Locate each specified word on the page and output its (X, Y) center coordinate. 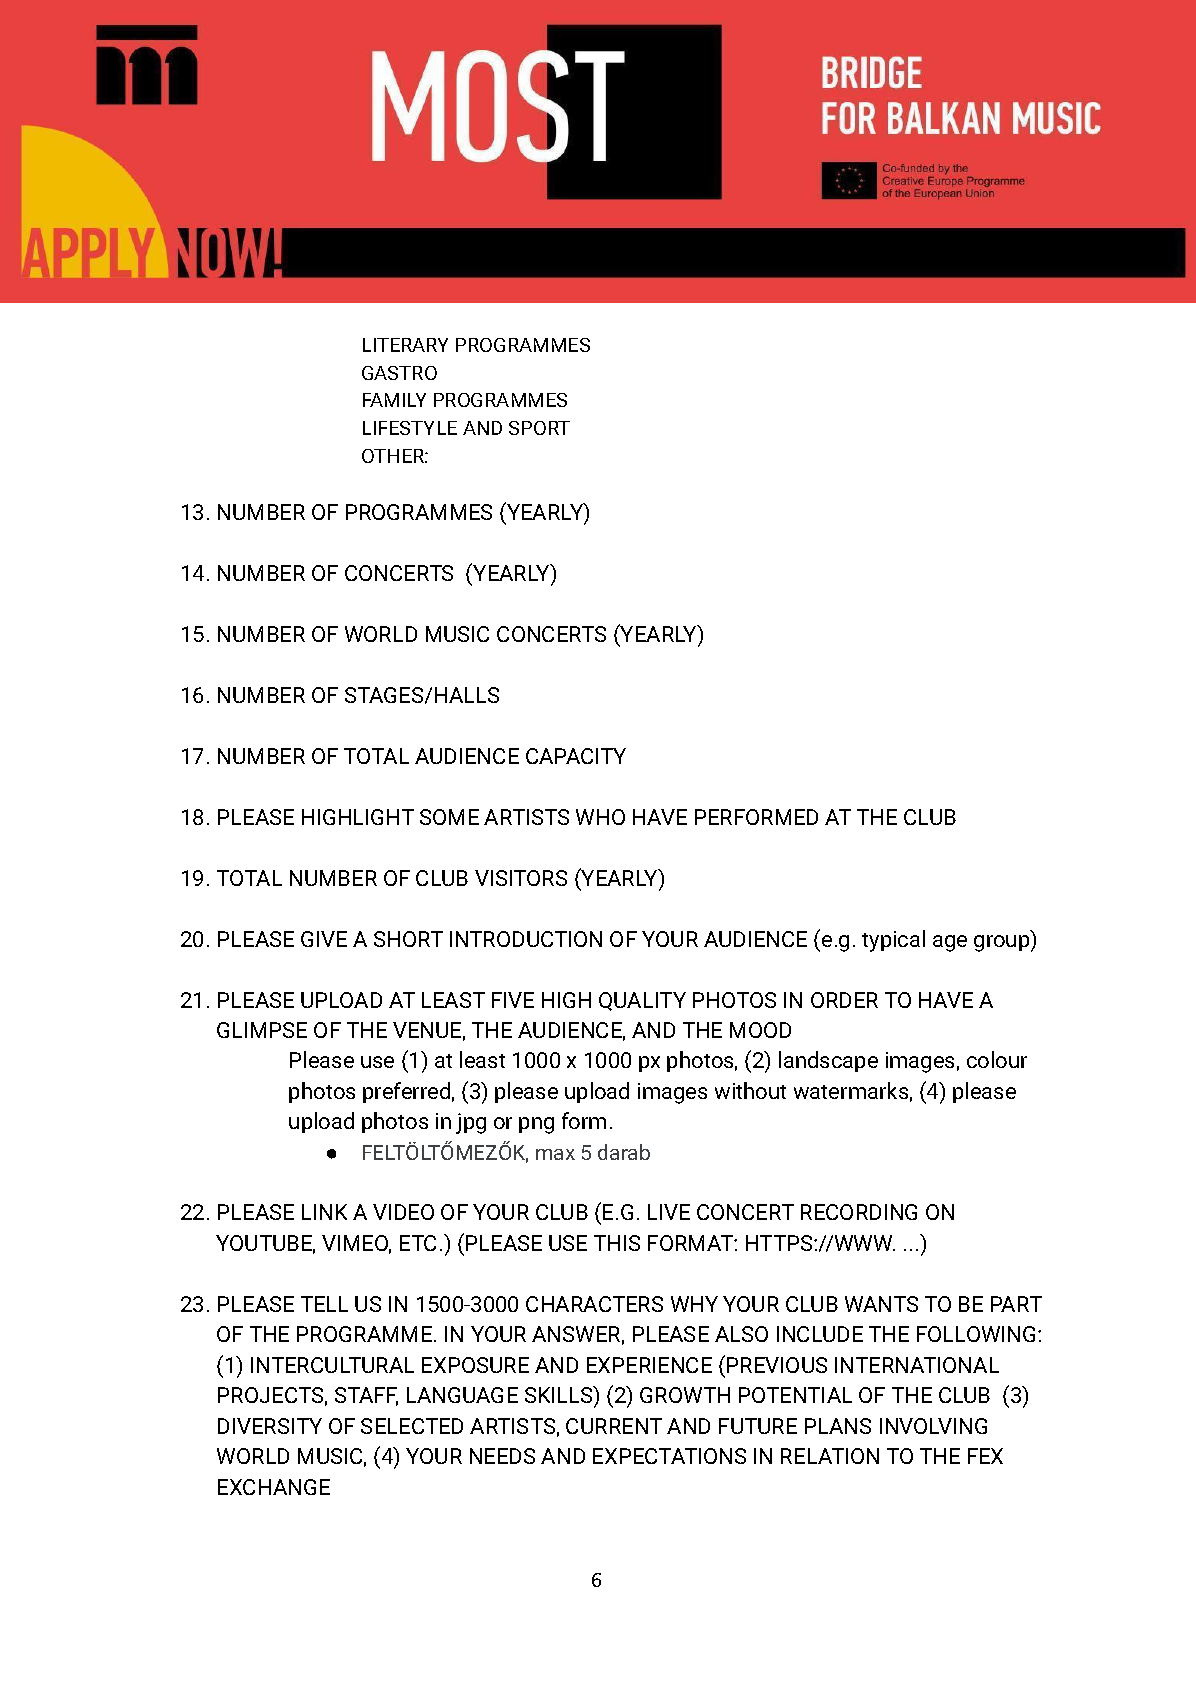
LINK (324, 1212)
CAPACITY (576, 756)
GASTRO (399, 373)
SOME (449, 817)
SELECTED (412, 1426)
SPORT (539, 428)
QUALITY (642, 1001)
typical (893, 941)
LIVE (669, 1212)
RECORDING (859, 1212)
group (1003, 943)
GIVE (324, 939)
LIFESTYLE (410, 428)
